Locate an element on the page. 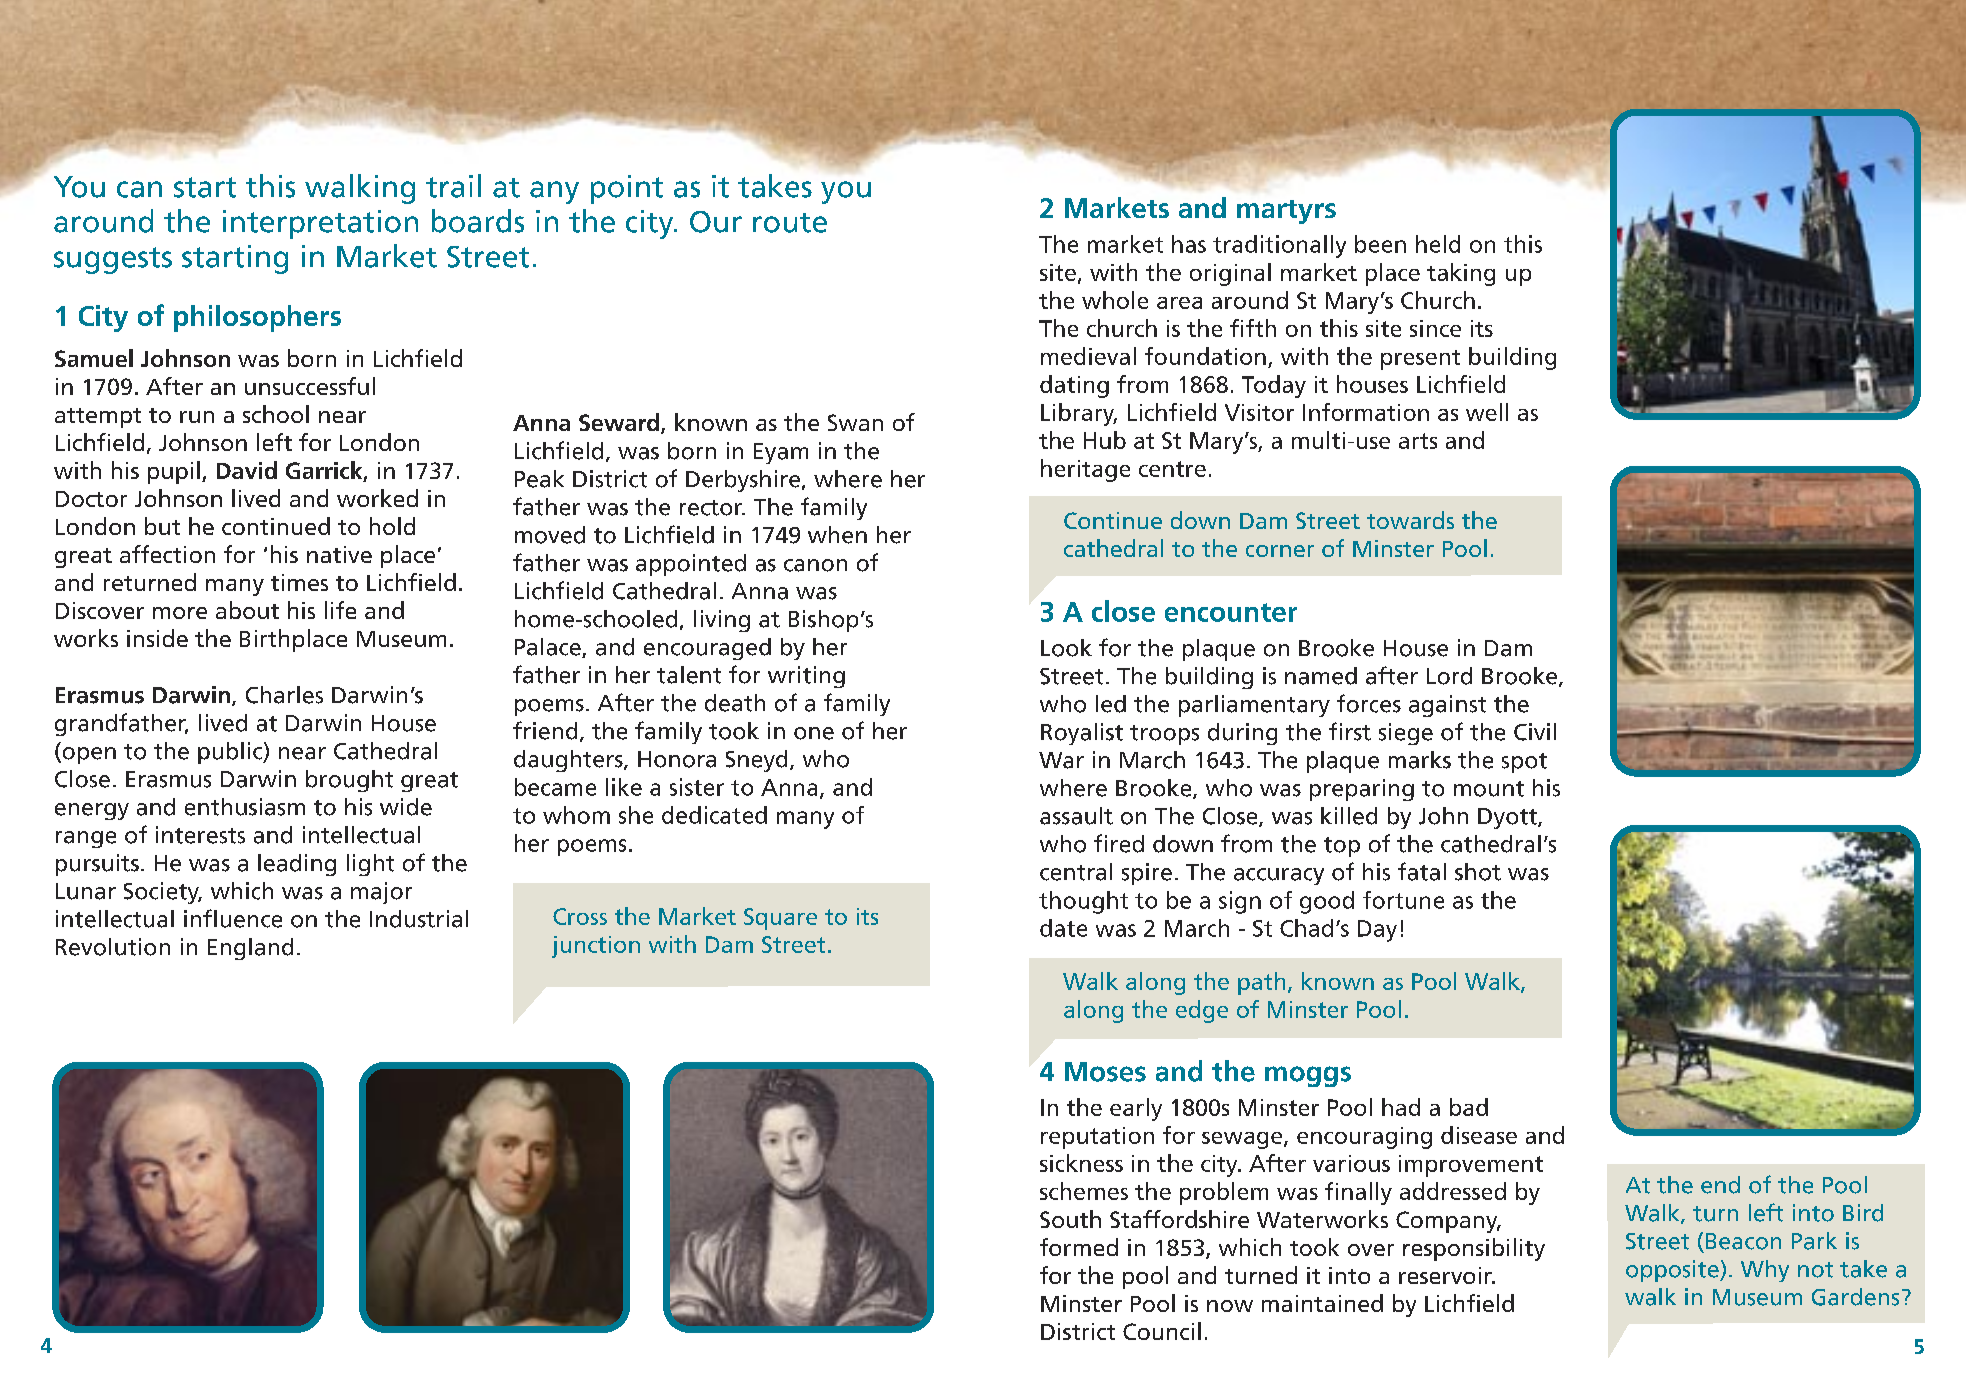 The image size is (1966, 1390). Why is located at coordinates (1765, 1271).
